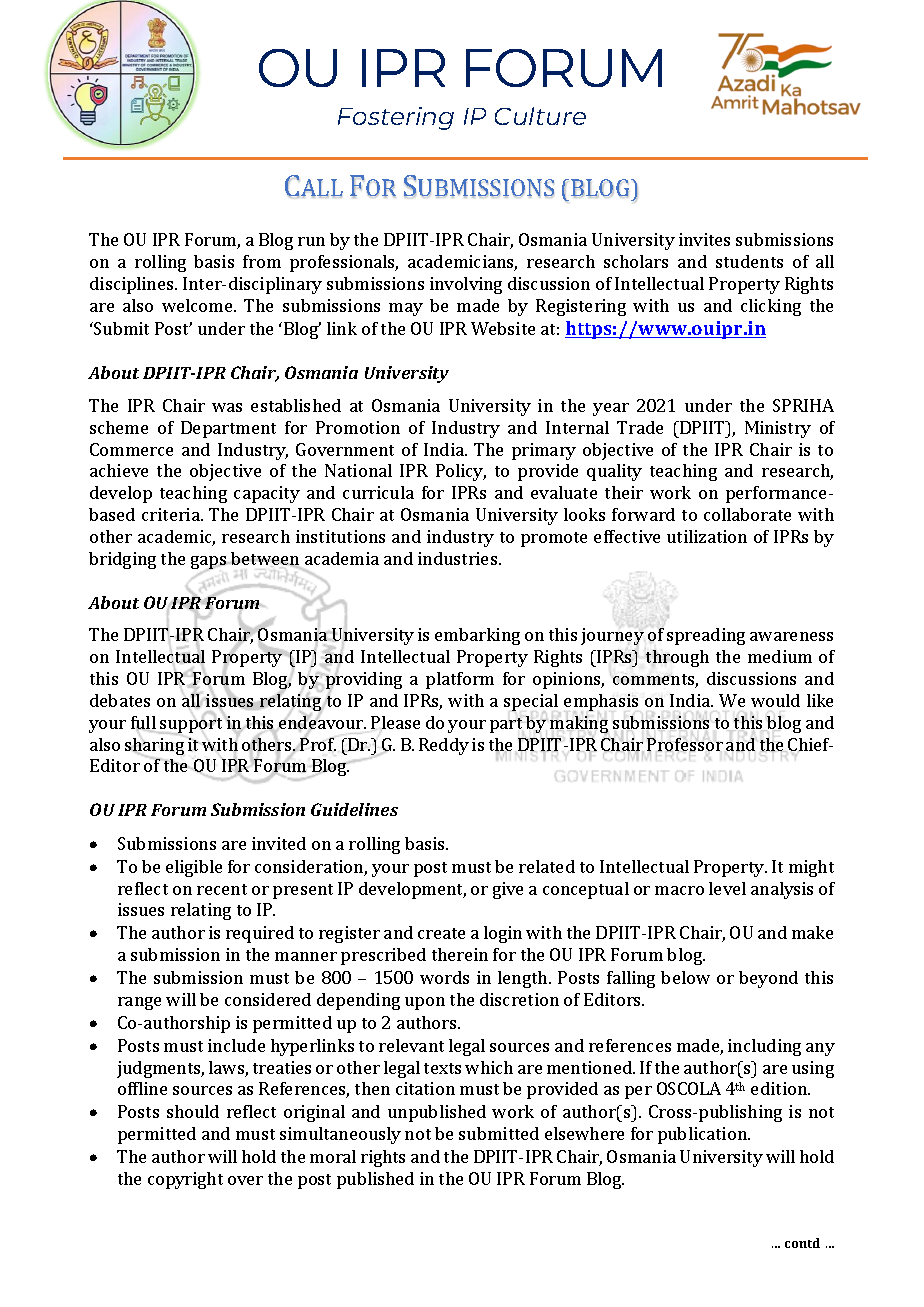 The image size is (924, 1307). What do you see at coordinates (461, 472) in the page?
I see `Policy` at bounding box center [461, 472].
